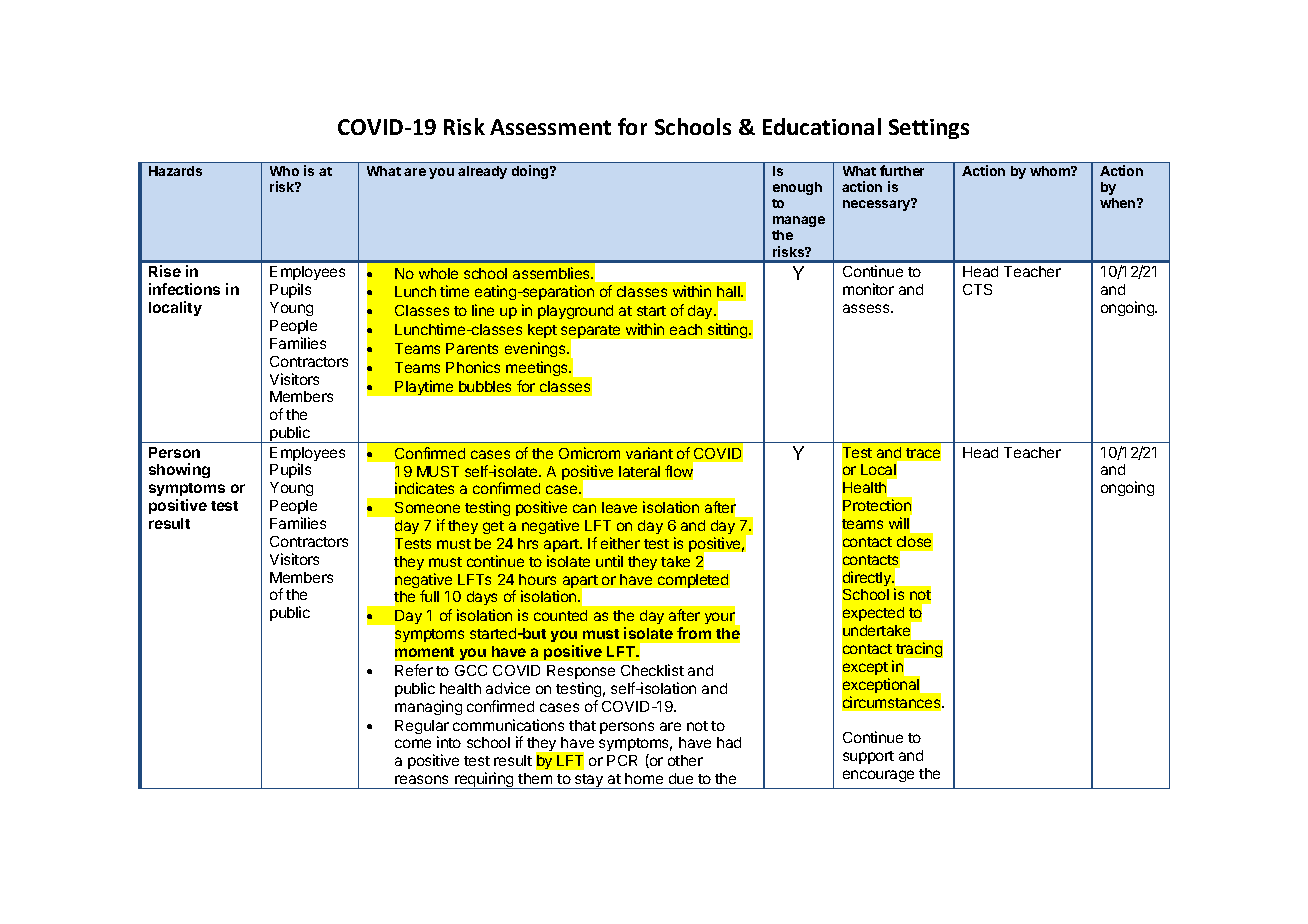 The height and width of the screenshot is (924, 1308). I want to click on lateral, so click(639, 471).
